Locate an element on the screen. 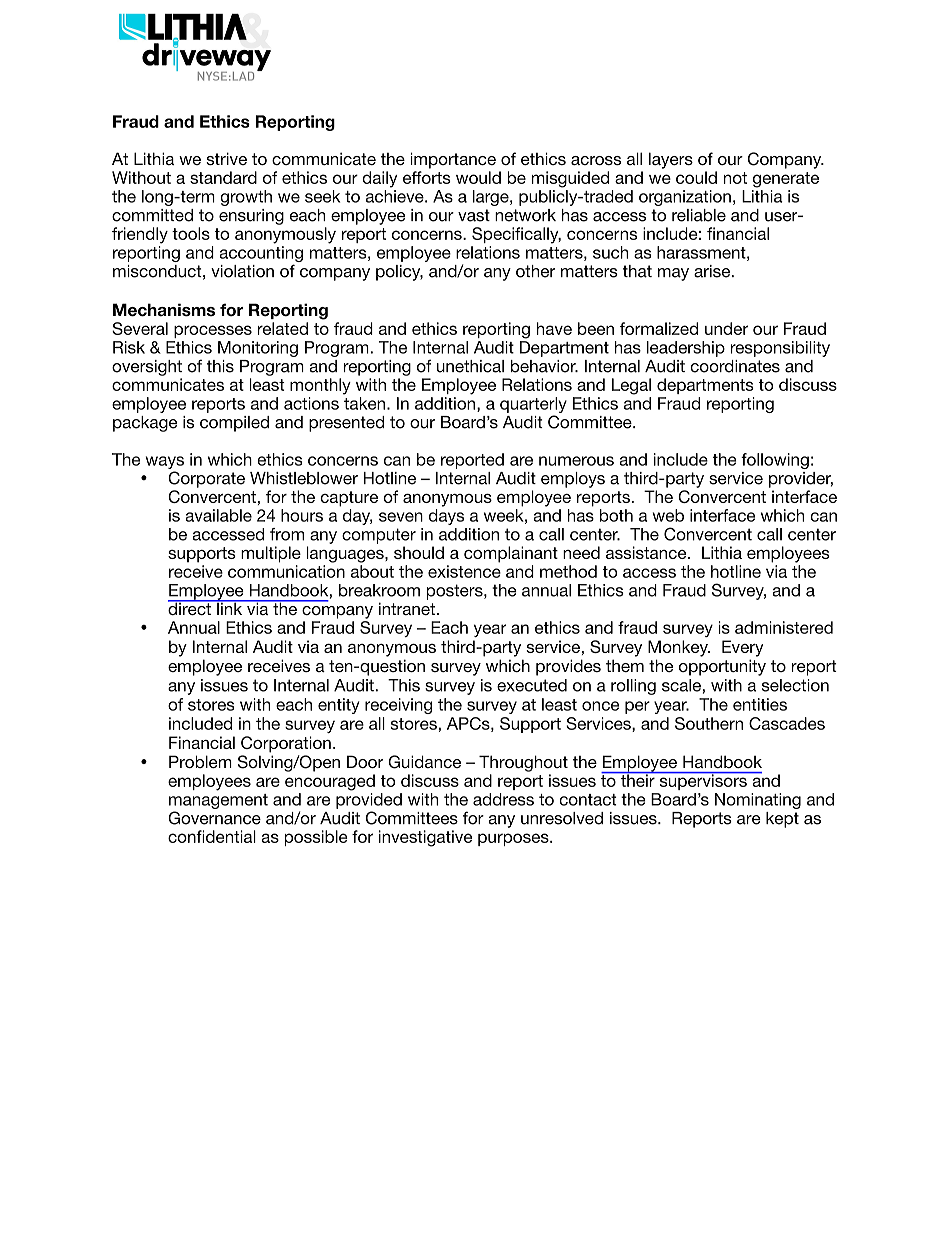  standard is located at coordinates (223, 177).
